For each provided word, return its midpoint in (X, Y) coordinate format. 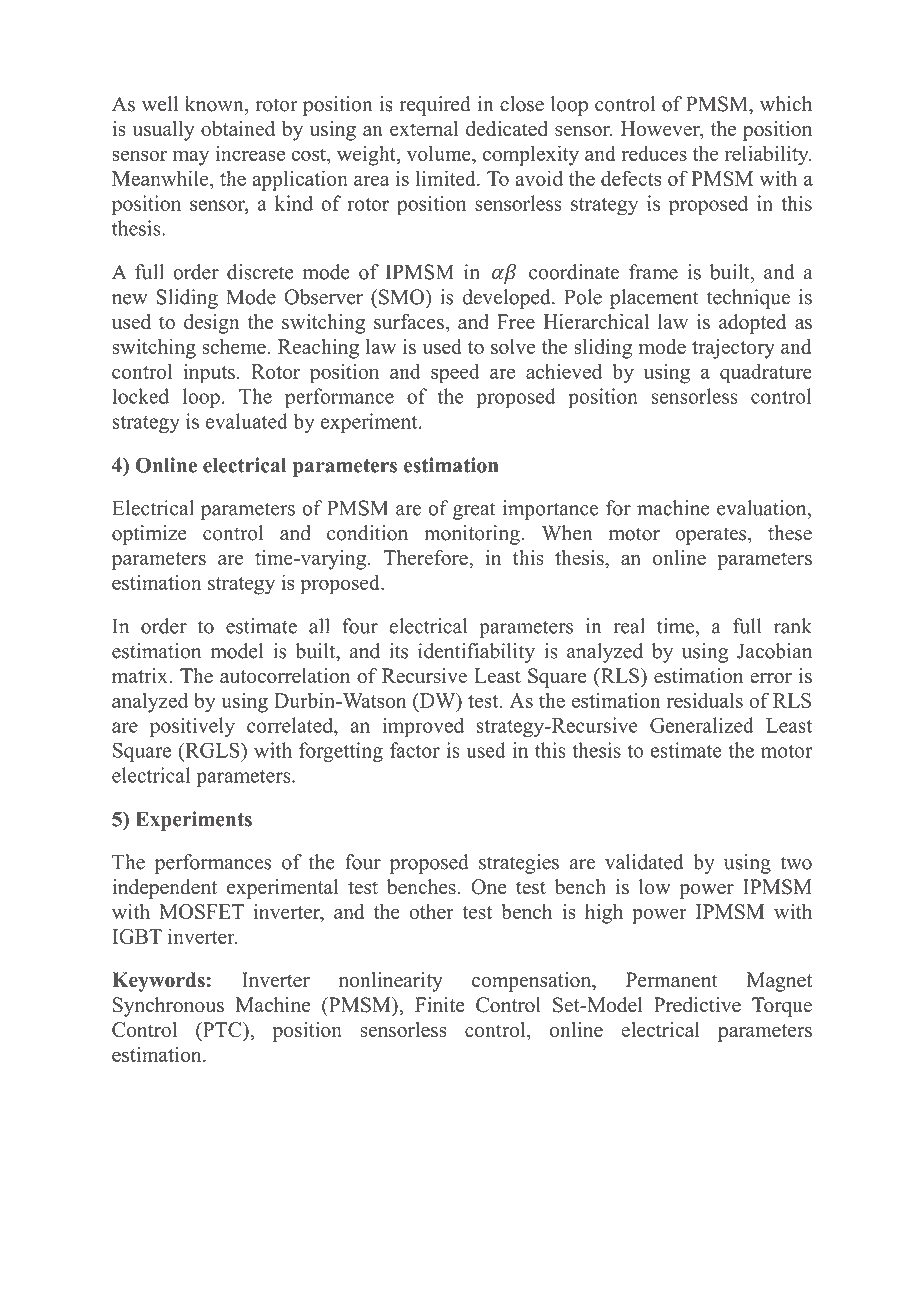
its (398, 651)
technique (748, 299)
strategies (519, 864)
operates (712, 536)
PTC (222, 1031)
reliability (768, 155)
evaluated (247, 421)
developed (508, 299)
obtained (238, 129)
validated (644, 862)
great (474, 511)
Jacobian (774, 651)
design (211, 324)
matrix (140, 675)
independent (164, 889)
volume (440, 153)
